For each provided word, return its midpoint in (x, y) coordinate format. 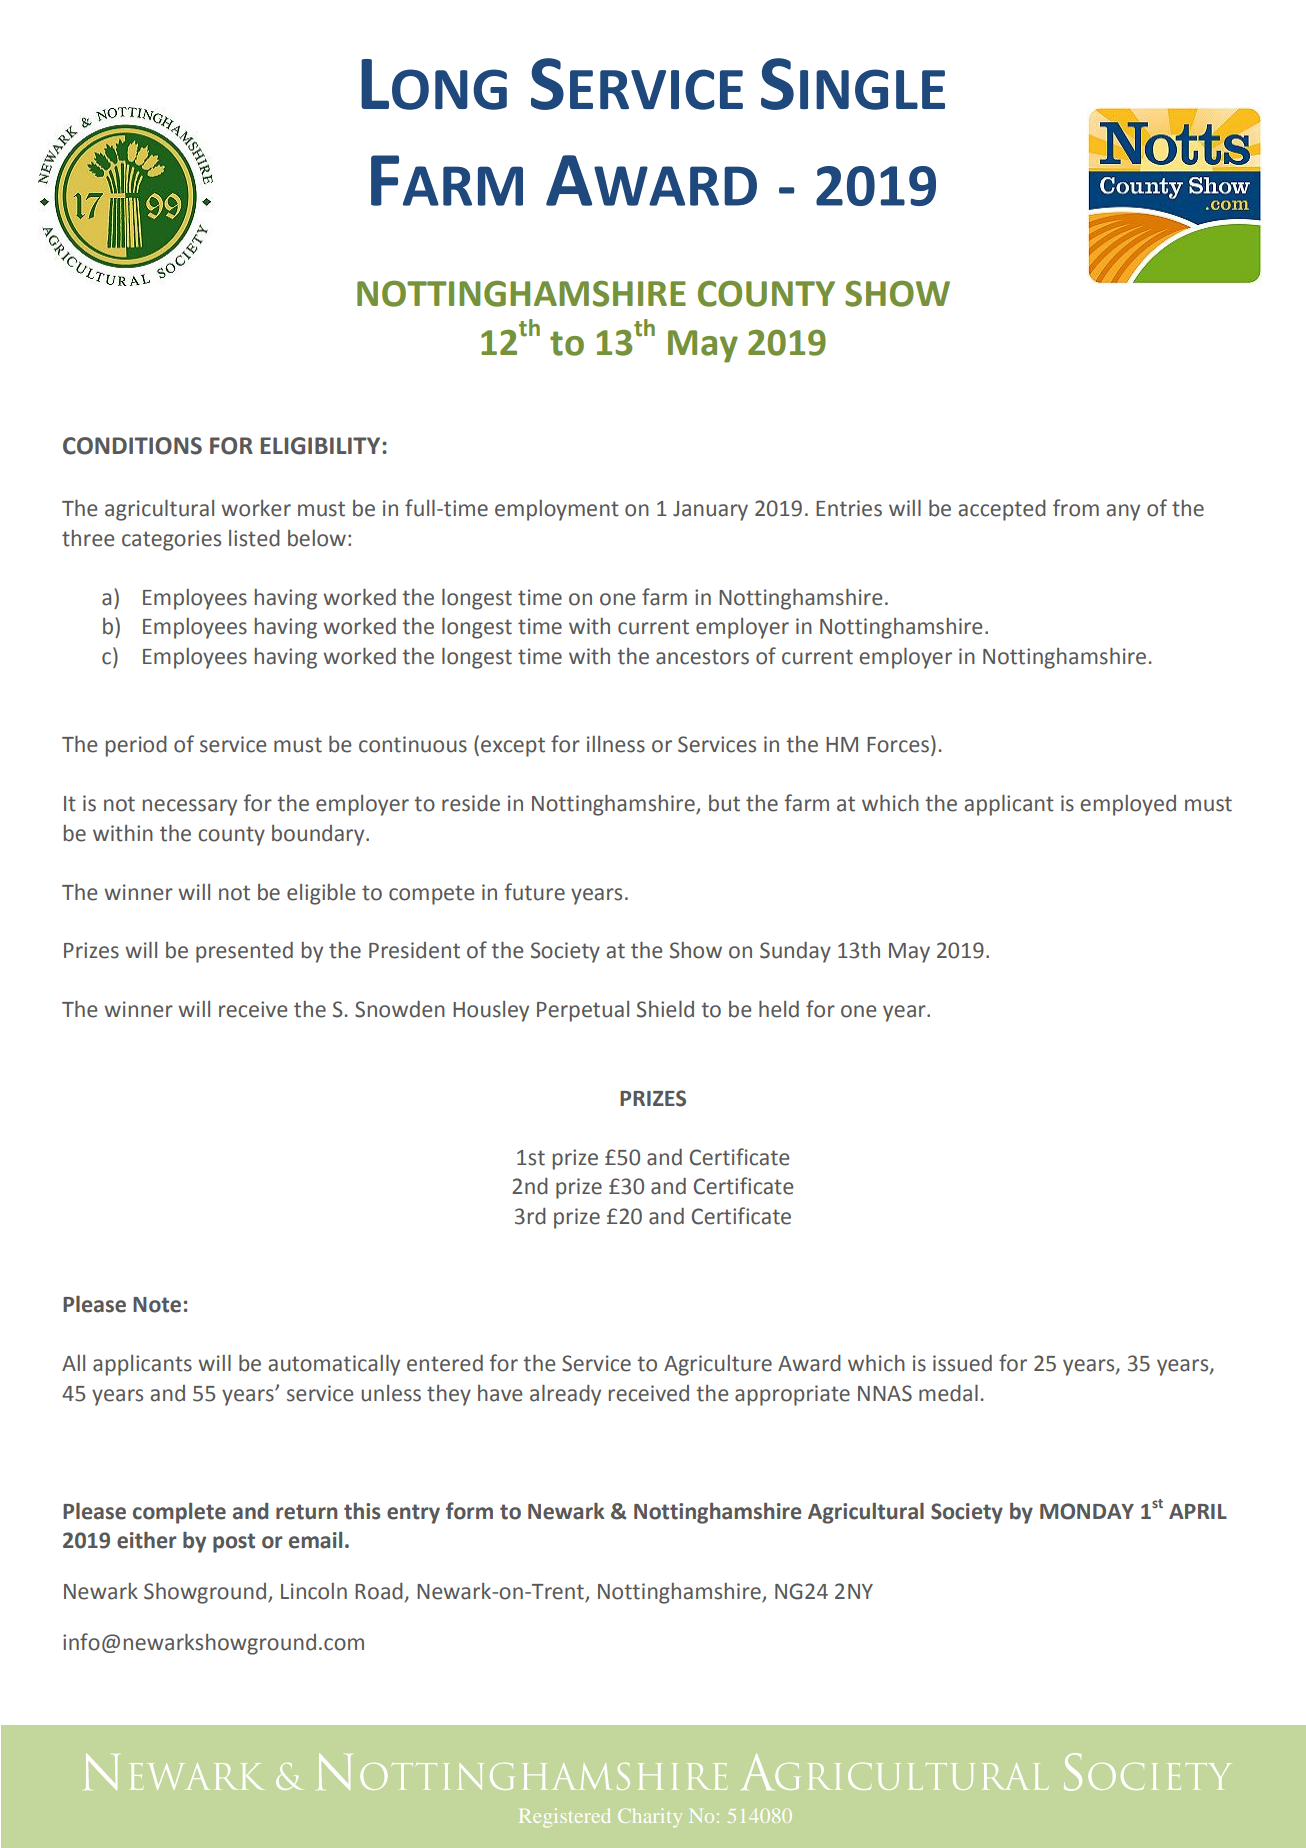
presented (244, 952)
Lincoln (314, 1591)
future (535, 892)
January (710, 511)
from (1076, 508)
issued (962, 1363)
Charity (650, 1817)
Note (157, 1305)
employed (1128, 805)
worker (256, 508)
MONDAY (1087, 1511)
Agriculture (718, 1365)
